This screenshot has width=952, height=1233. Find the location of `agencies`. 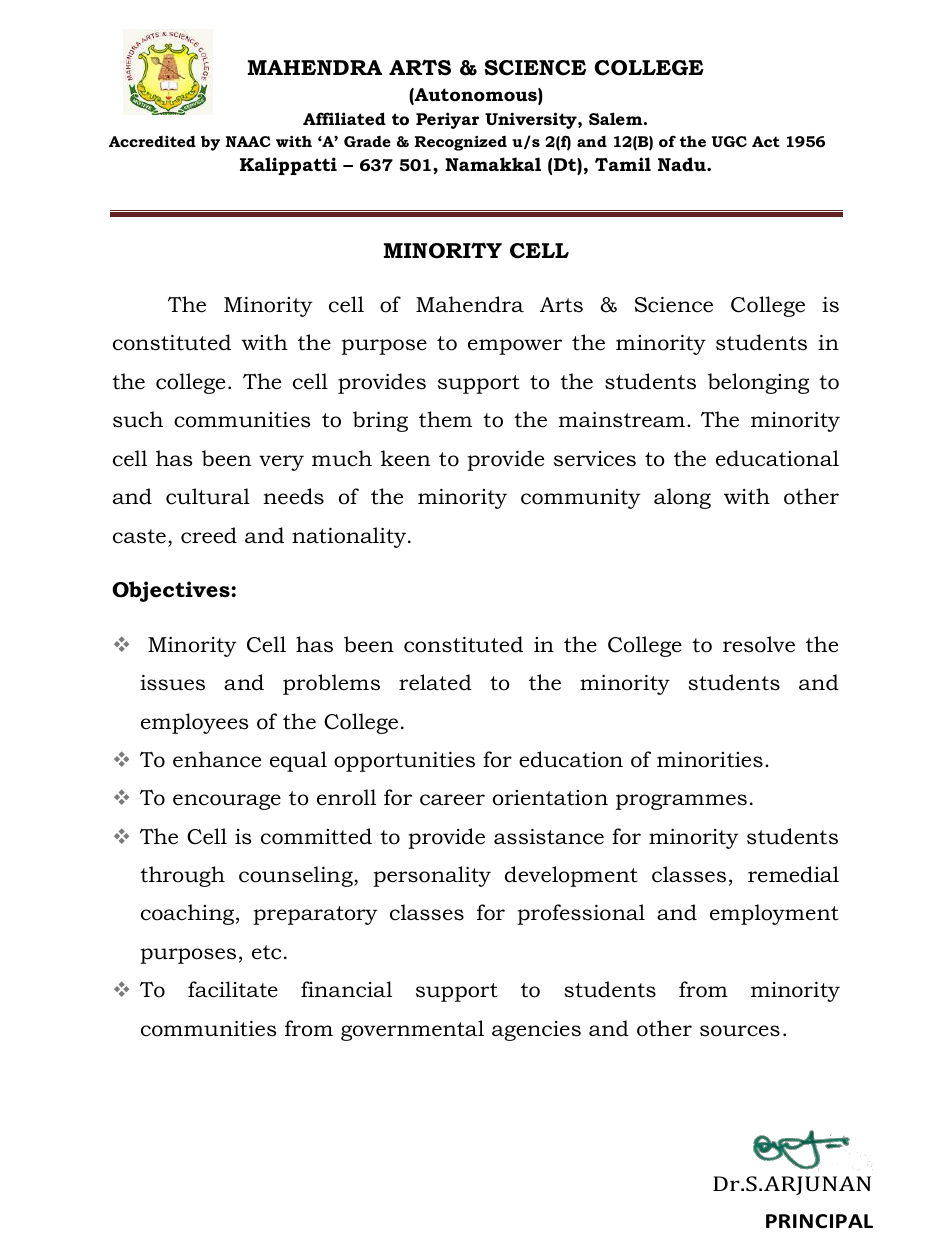

agencies is located at coordinates (536, 1031).
